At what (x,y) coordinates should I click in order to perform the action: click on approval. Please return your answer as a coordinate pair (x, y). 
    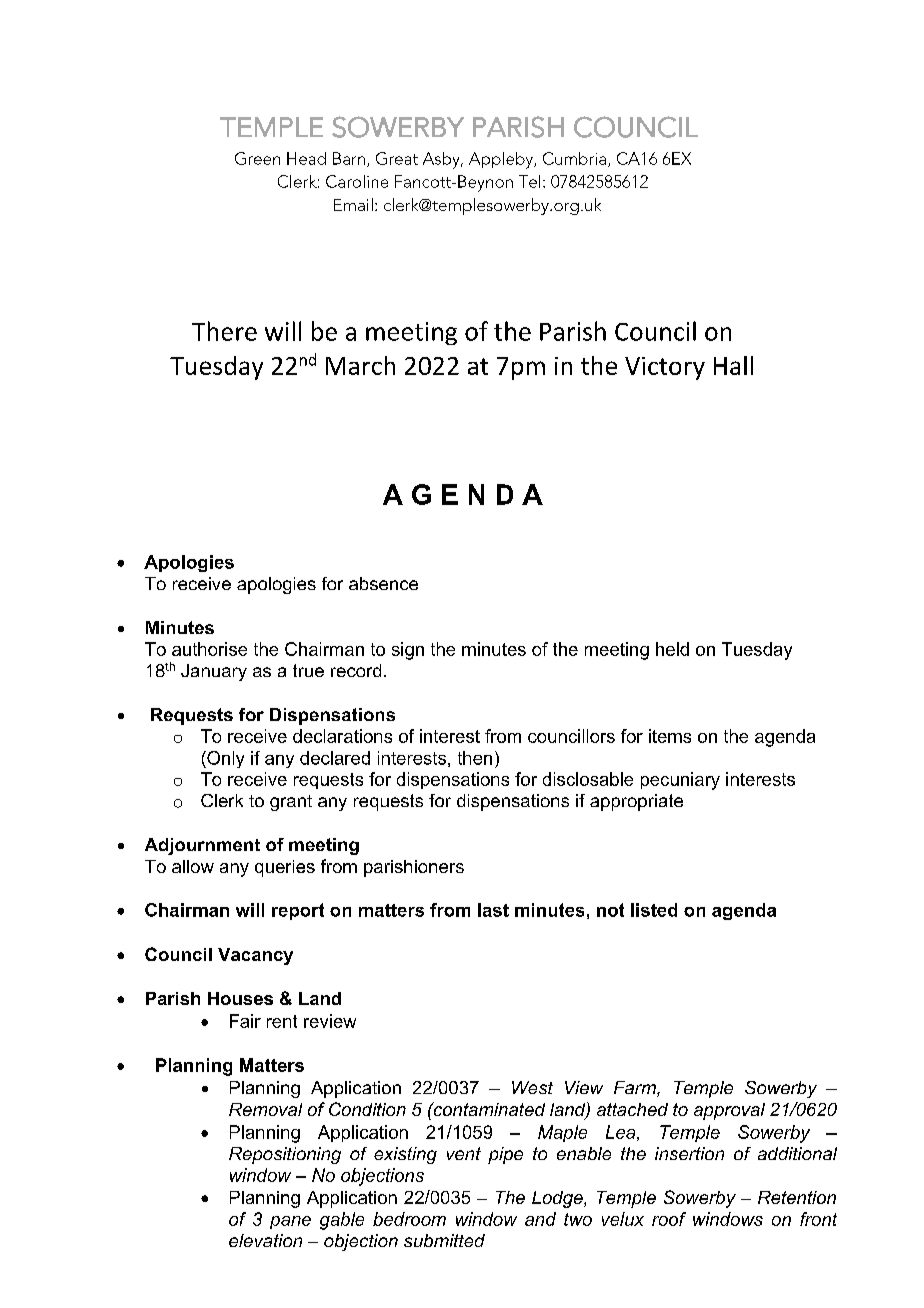
    Looking at the image, I should click on (729, 1111).
